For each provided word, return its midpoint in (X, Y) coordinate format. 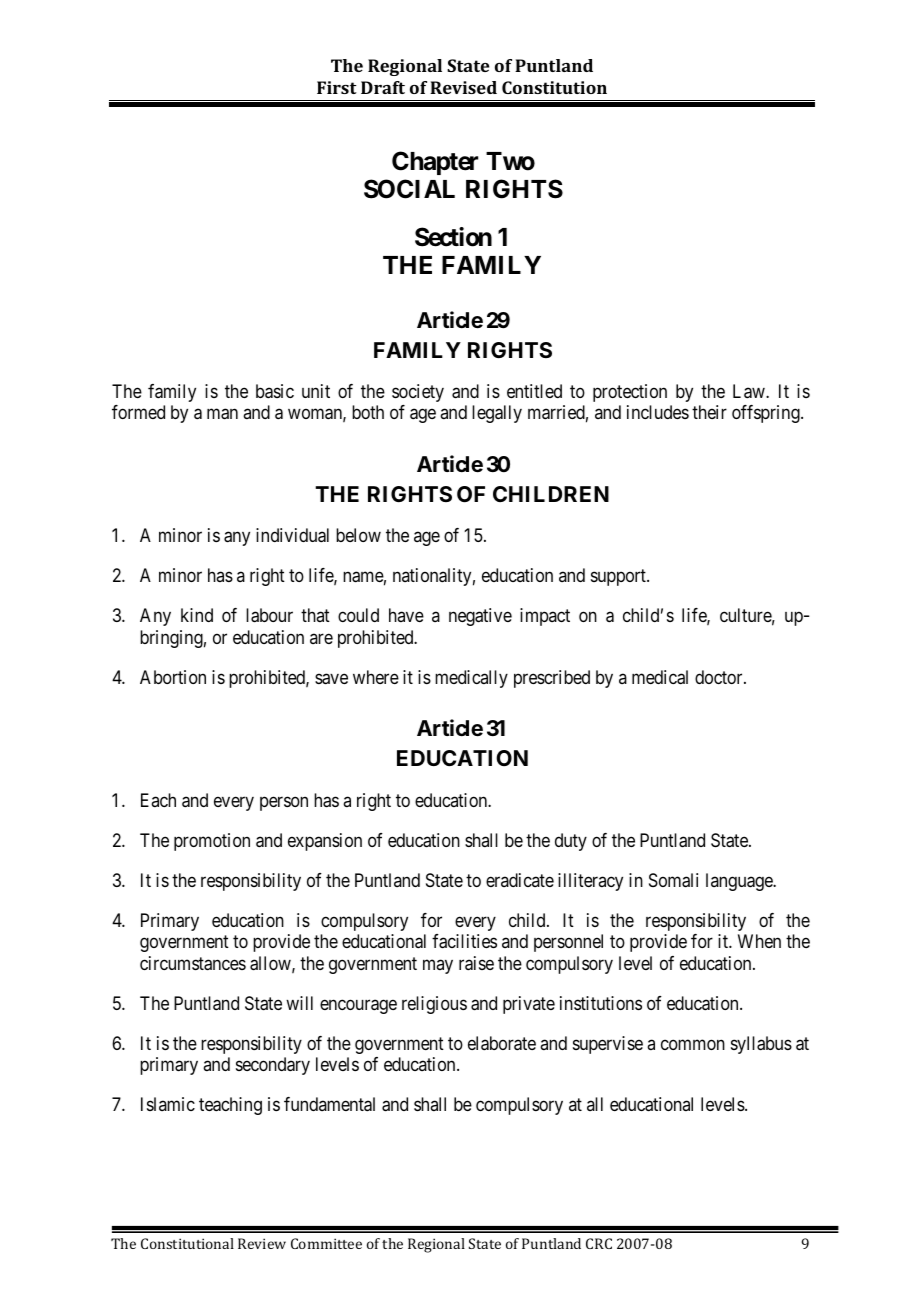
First (337, 87)
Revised (463, 87)
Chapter (435, 163)
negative (480, 617)
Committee (326, 1243)
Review (262, 1243)
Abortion (173, 677)
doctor (720, 677)
